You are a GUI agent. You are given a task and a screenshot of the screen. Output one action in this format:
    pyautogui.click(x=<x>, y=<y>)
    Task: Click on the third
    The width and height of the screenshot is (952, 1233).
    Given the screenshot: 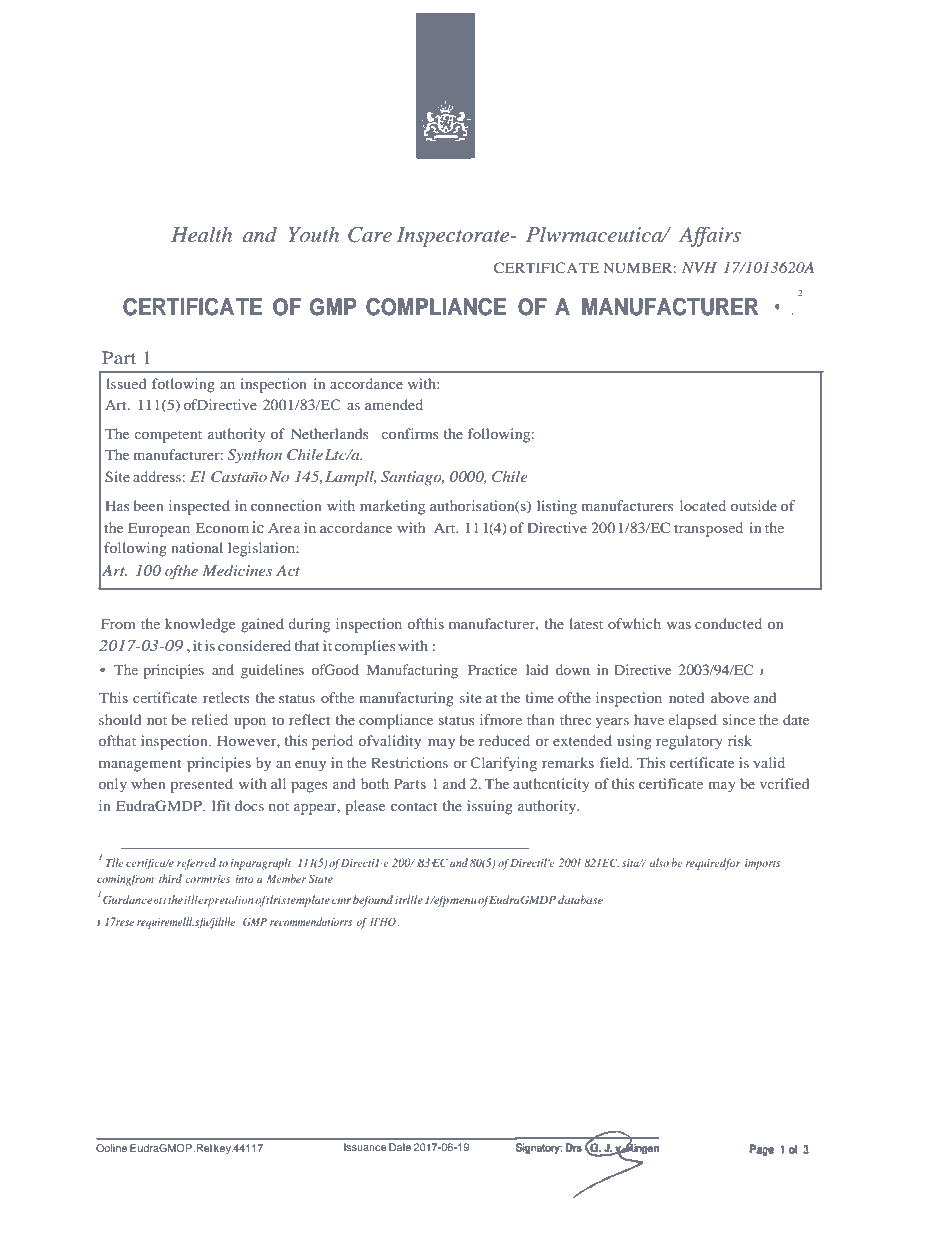 What is the action you would take?
    pyautogui.click(x=170, y=878)
